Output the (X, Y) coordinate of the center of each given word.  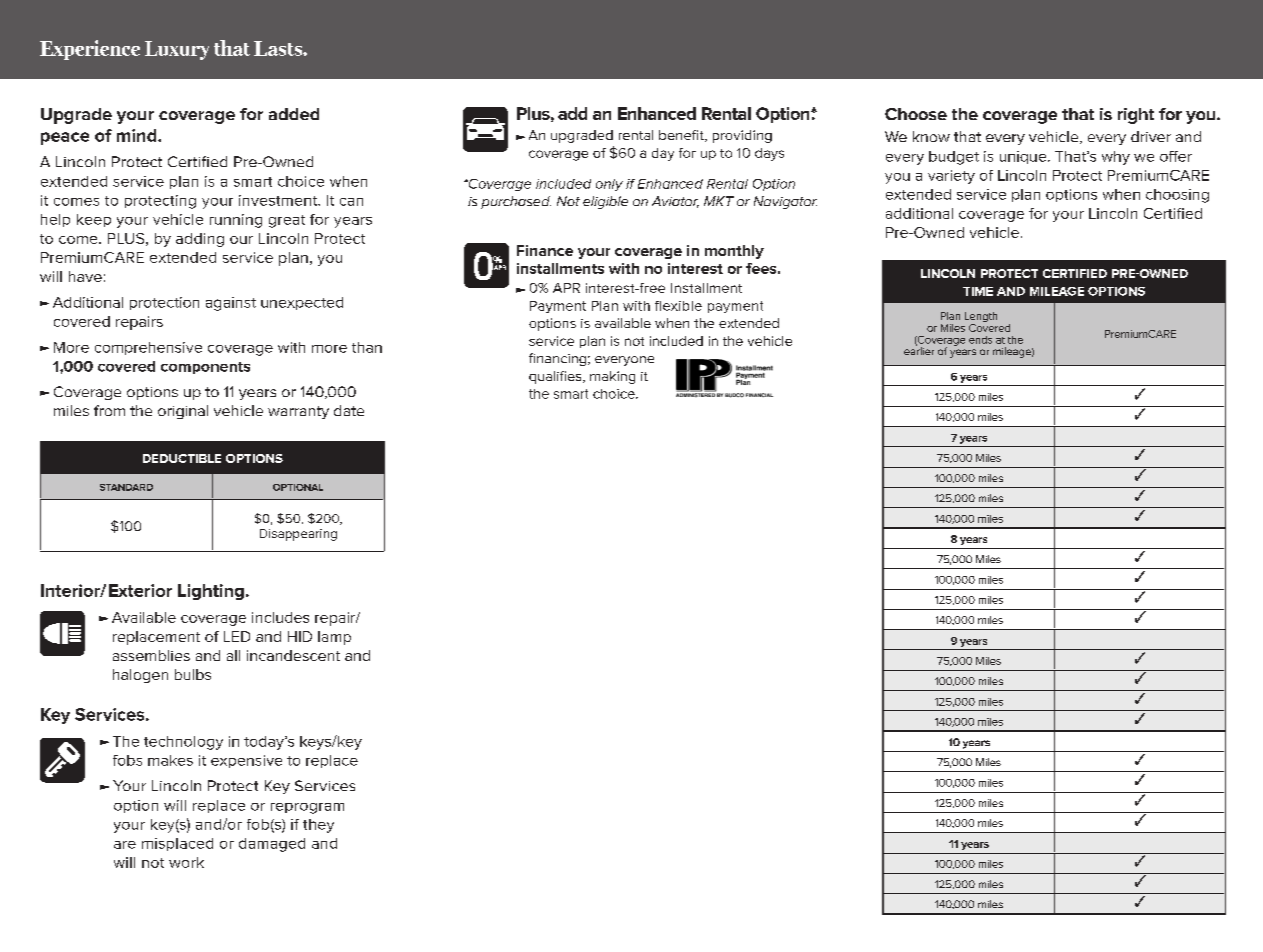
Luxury (177, 50)
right (1136, 116)
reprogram (307, 808)
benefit (682, 136)
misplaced (177, 844)
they (318, 826)
